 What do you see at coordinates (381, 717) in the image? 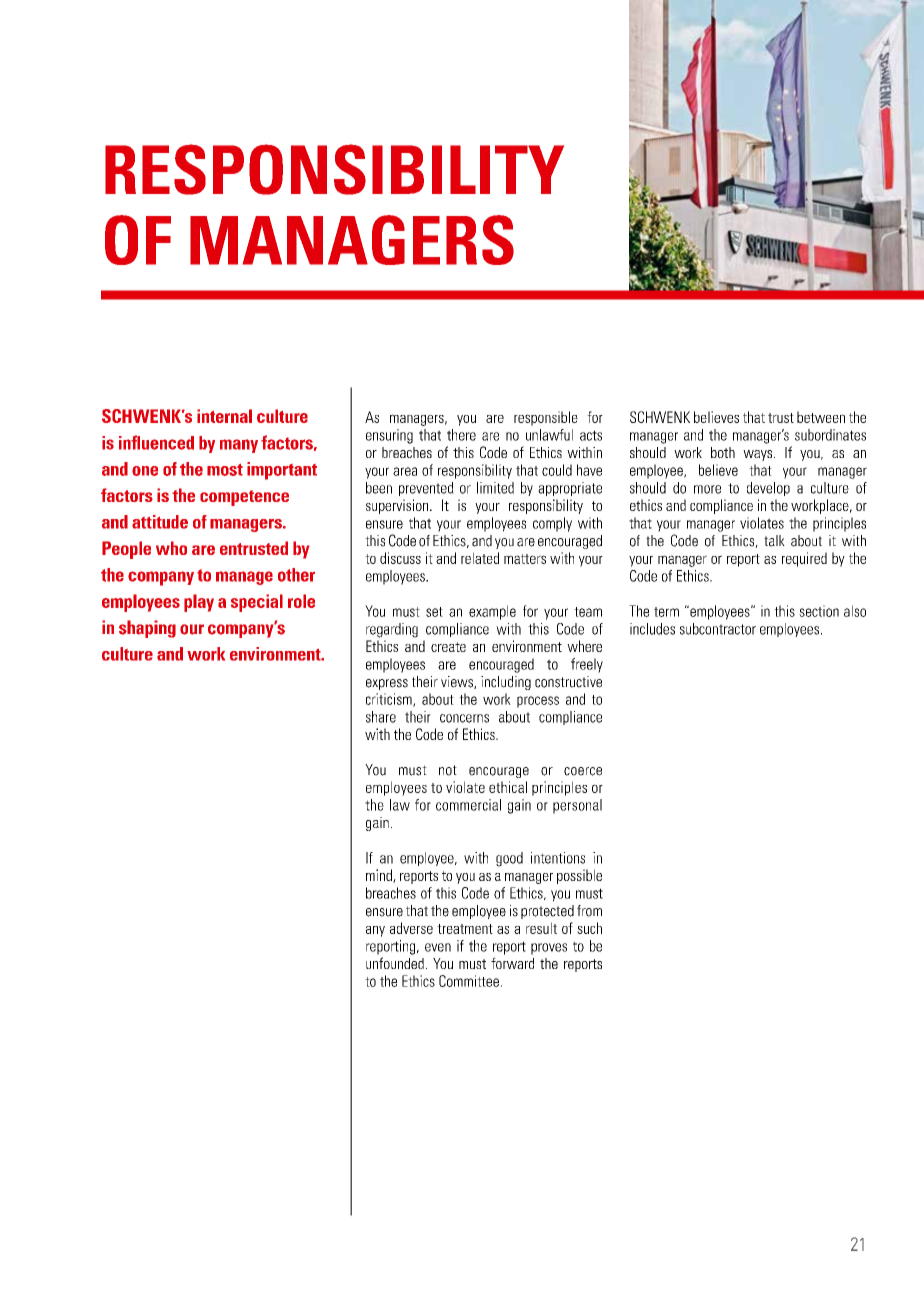
I see `share` at bounding box center [381, 717].
